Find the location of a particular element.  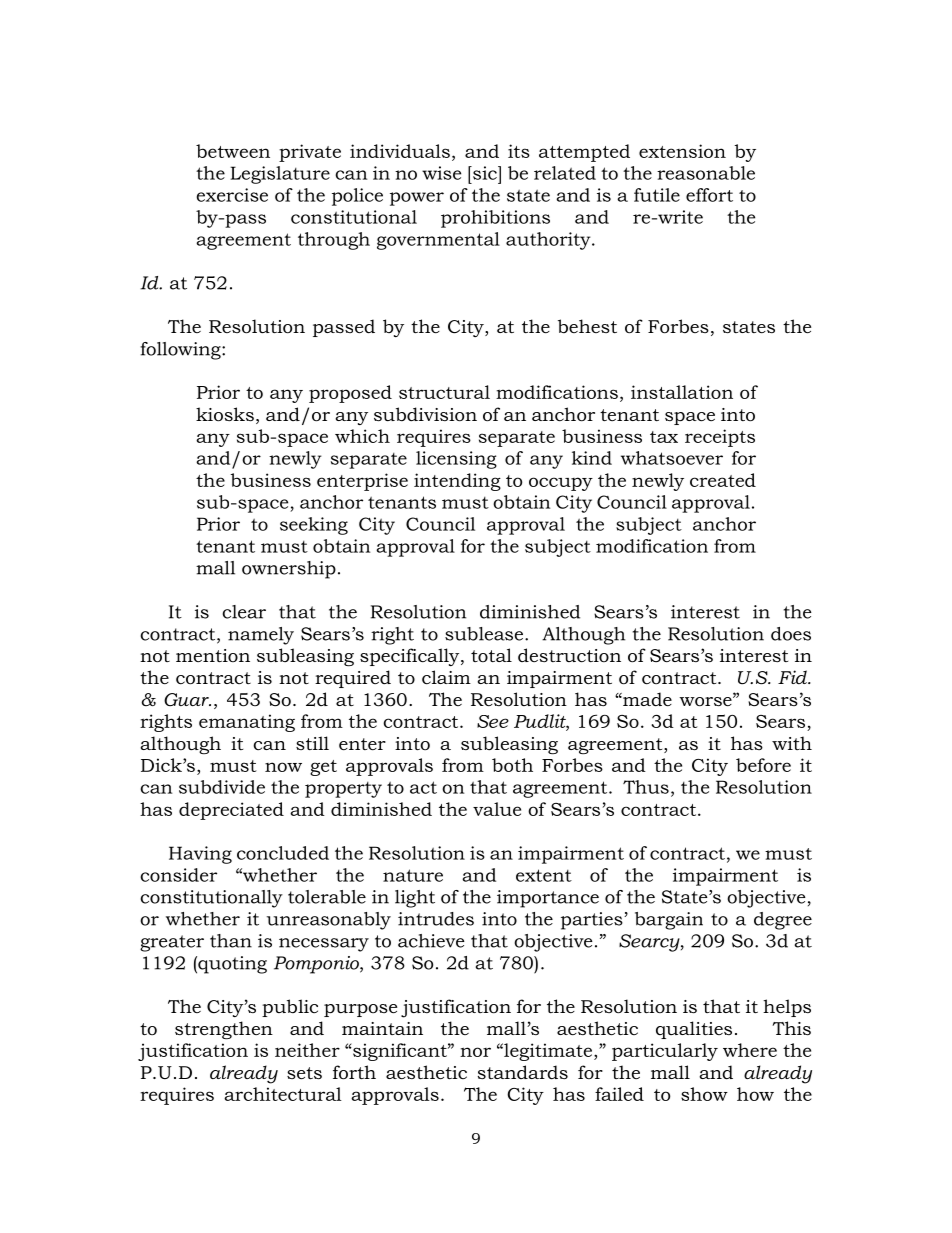

sic is located at coordinates (485, 173).
